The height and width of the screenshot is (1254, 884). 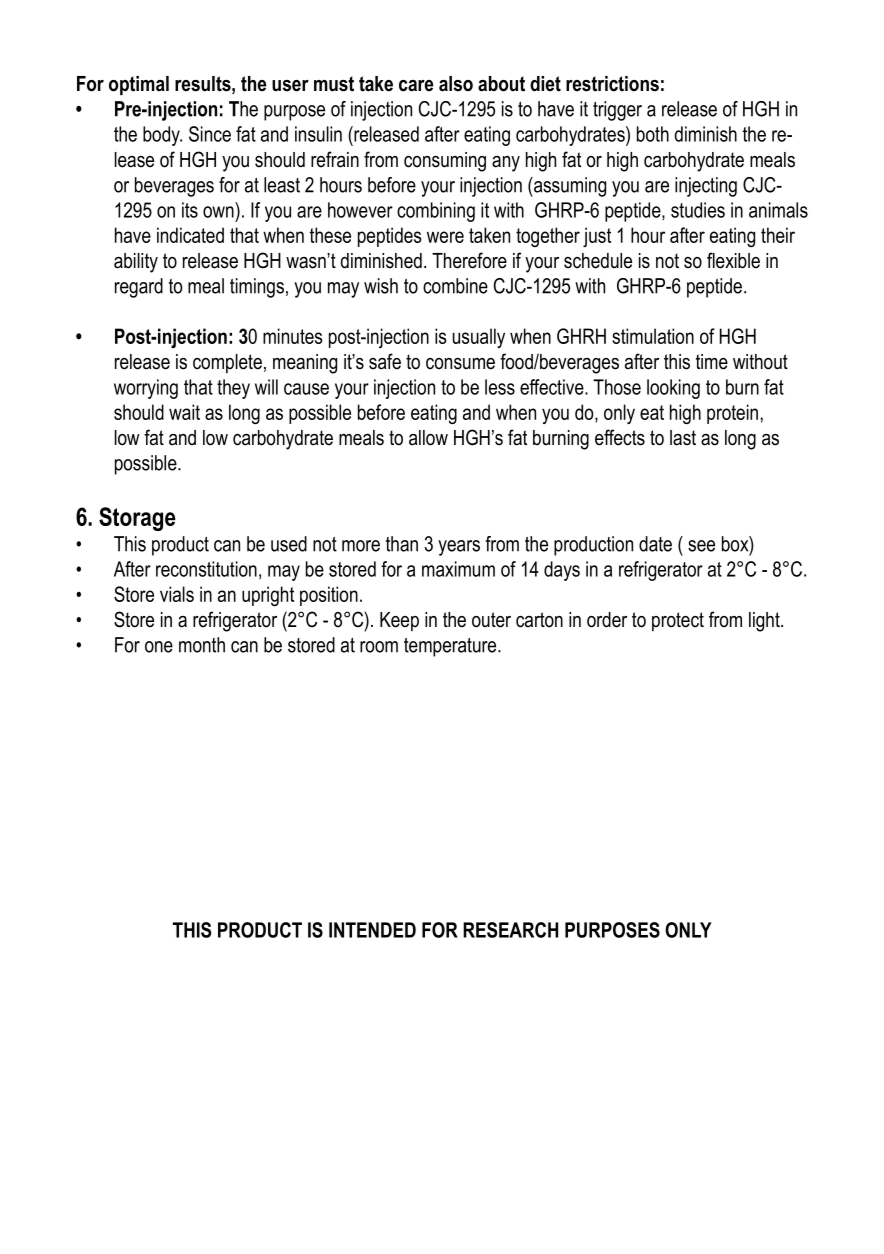 I want to click on years, so click(x=459, y=548).
